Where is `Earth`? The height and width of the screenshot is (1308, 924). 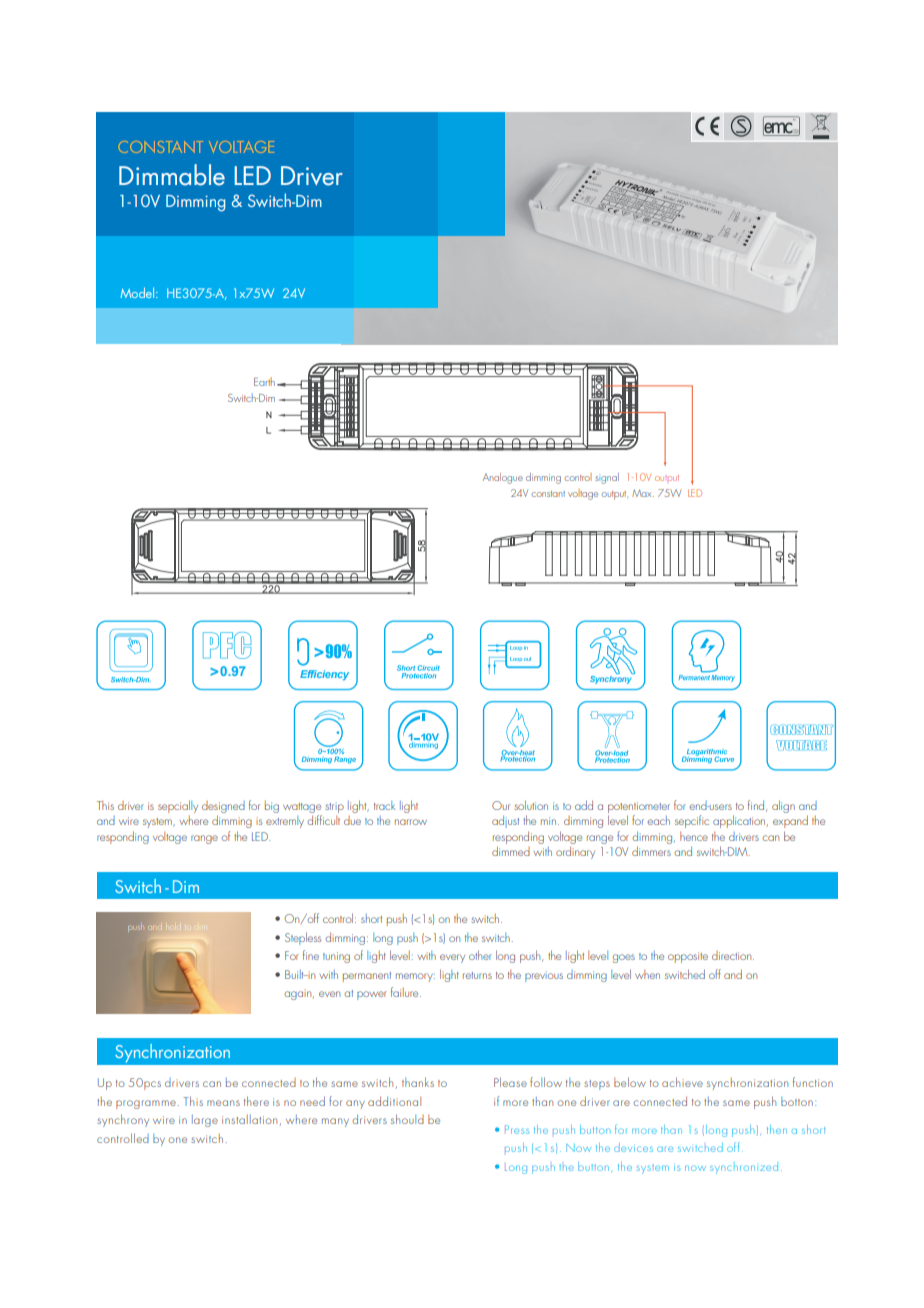 Earth is located at coordinates (264, 381).
